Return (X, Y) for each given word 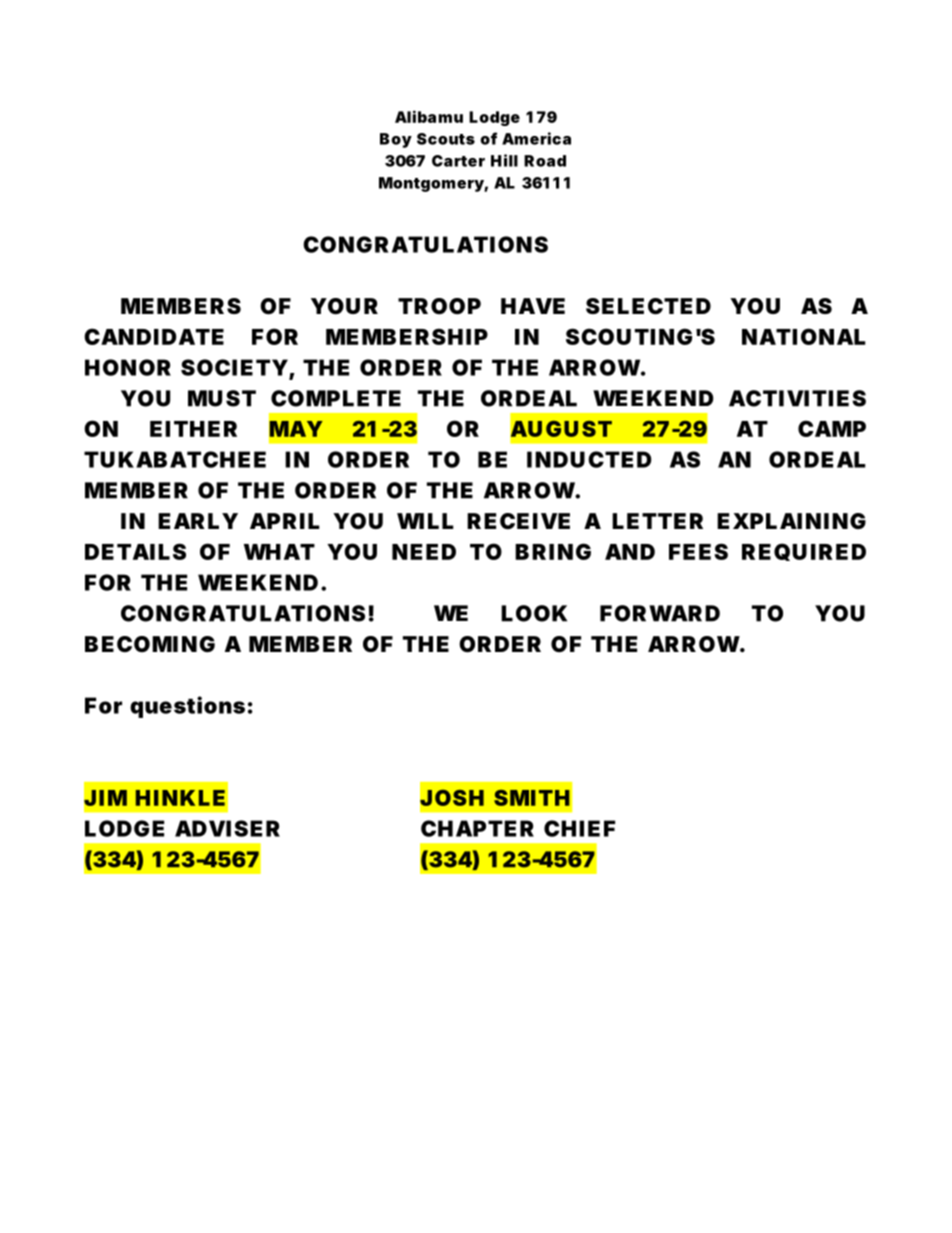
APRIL (285, 521)
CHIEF (579, 828)
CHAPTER (477, 828)
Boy (396, 140)
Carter (458, 161)
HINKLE (180, 798)
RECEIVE (518, 521)
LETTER (657, 521)
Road (545, 161)
